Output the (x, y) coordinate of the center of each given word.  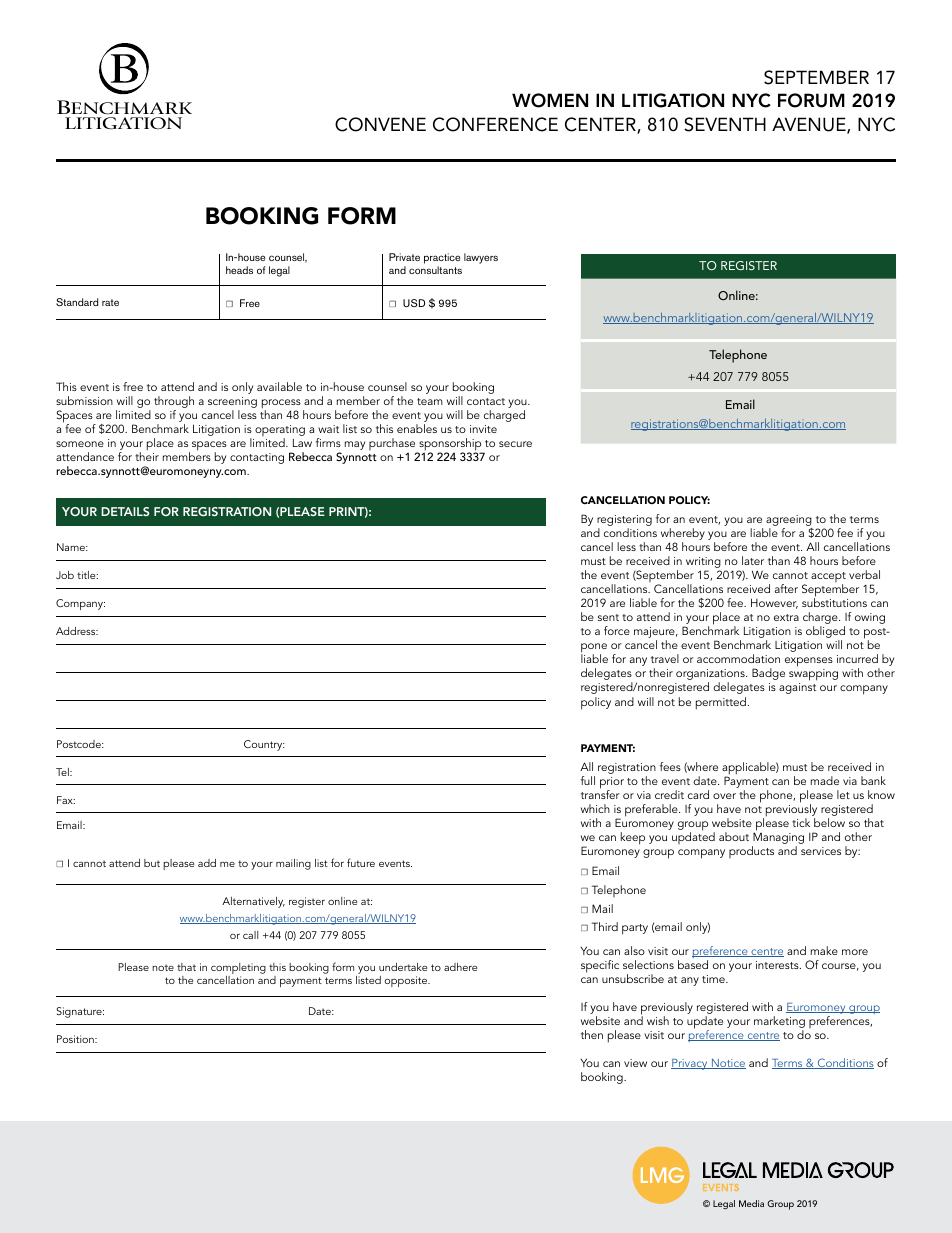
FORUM (811, 100)
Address (77, 631)
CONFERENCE (495, 124)
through (174, 403)
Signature (80, 1012)
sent (608, 617)
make (824, 950)
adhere (460, 967)
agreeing (789, 520)
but (152, 863)
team (430, 401)
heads (239, 270)
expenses (809, 662)
